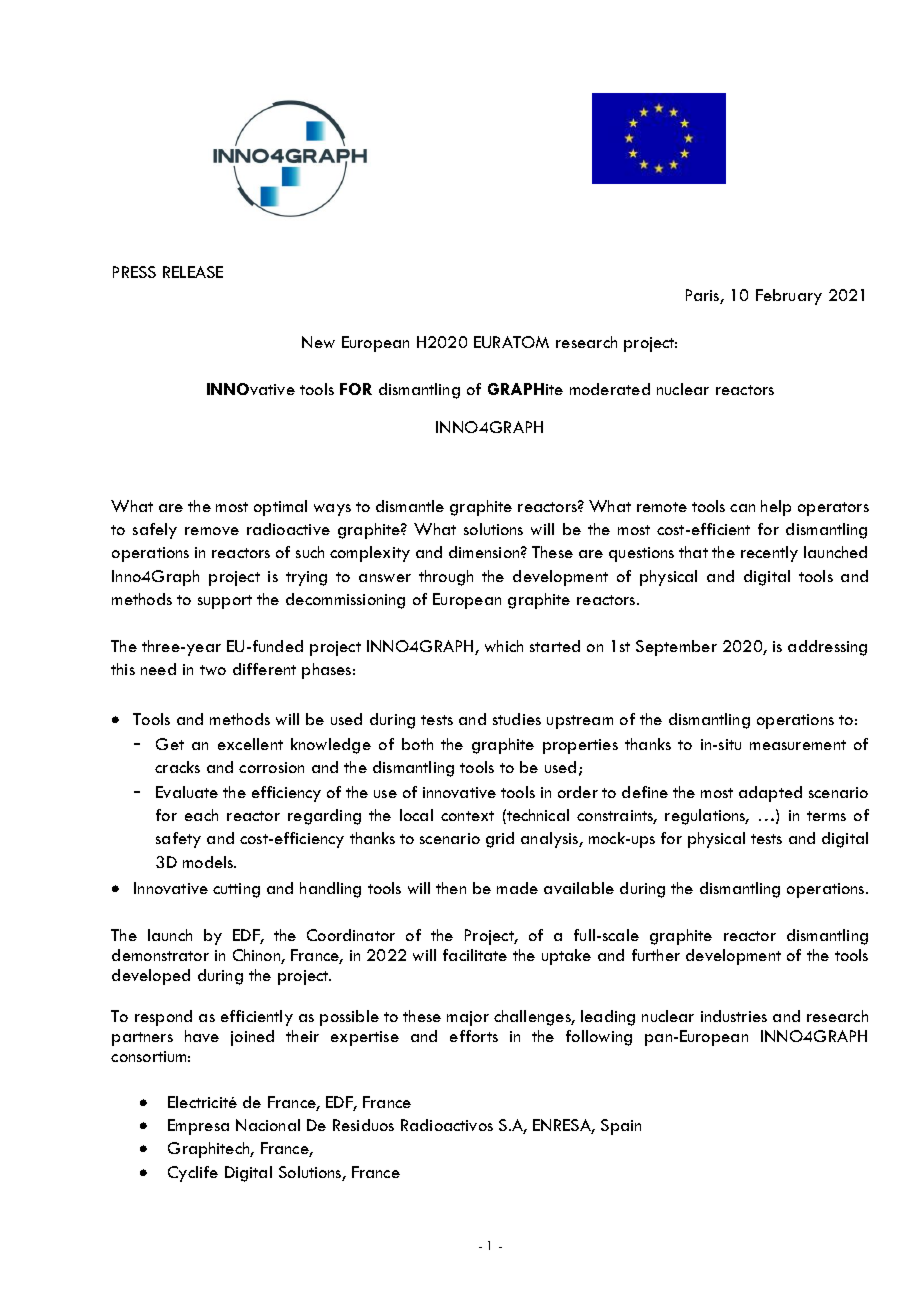  What do you see at coordinates (789, 297) in the screenshot?
I see `February` at bounding box center [789, 297].
